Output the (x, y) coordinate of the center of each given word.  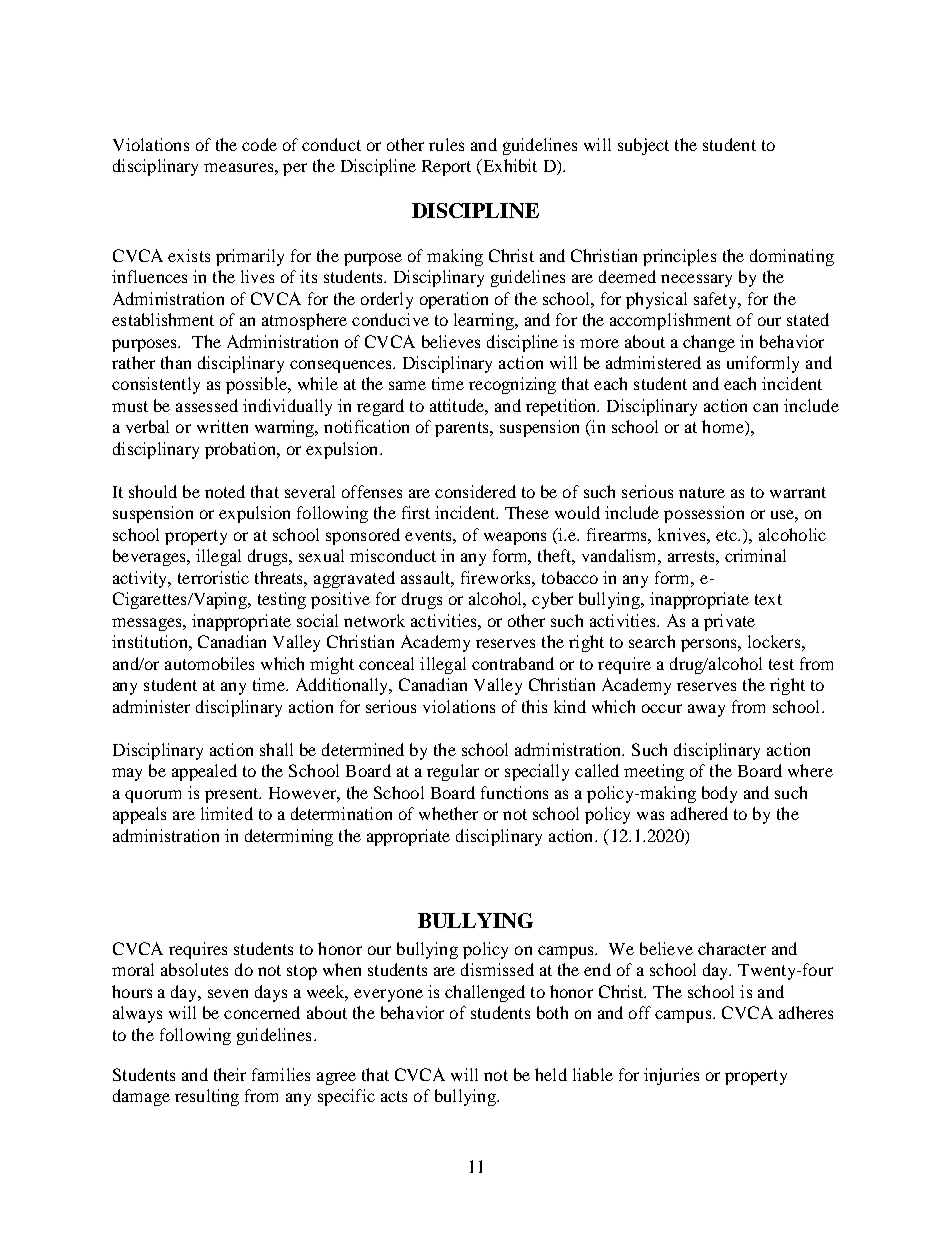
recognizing (512, 385)
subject (643, 146)
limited (227, 813)
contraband (513, 663)
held (551, 1074)
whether (448, 813)
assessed (207, 405)
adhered (699, 813)
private (729, 622)
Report (446, 168)
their (230, 1074)
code (259, 144)
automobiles (209, 663)
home (724, 428)
